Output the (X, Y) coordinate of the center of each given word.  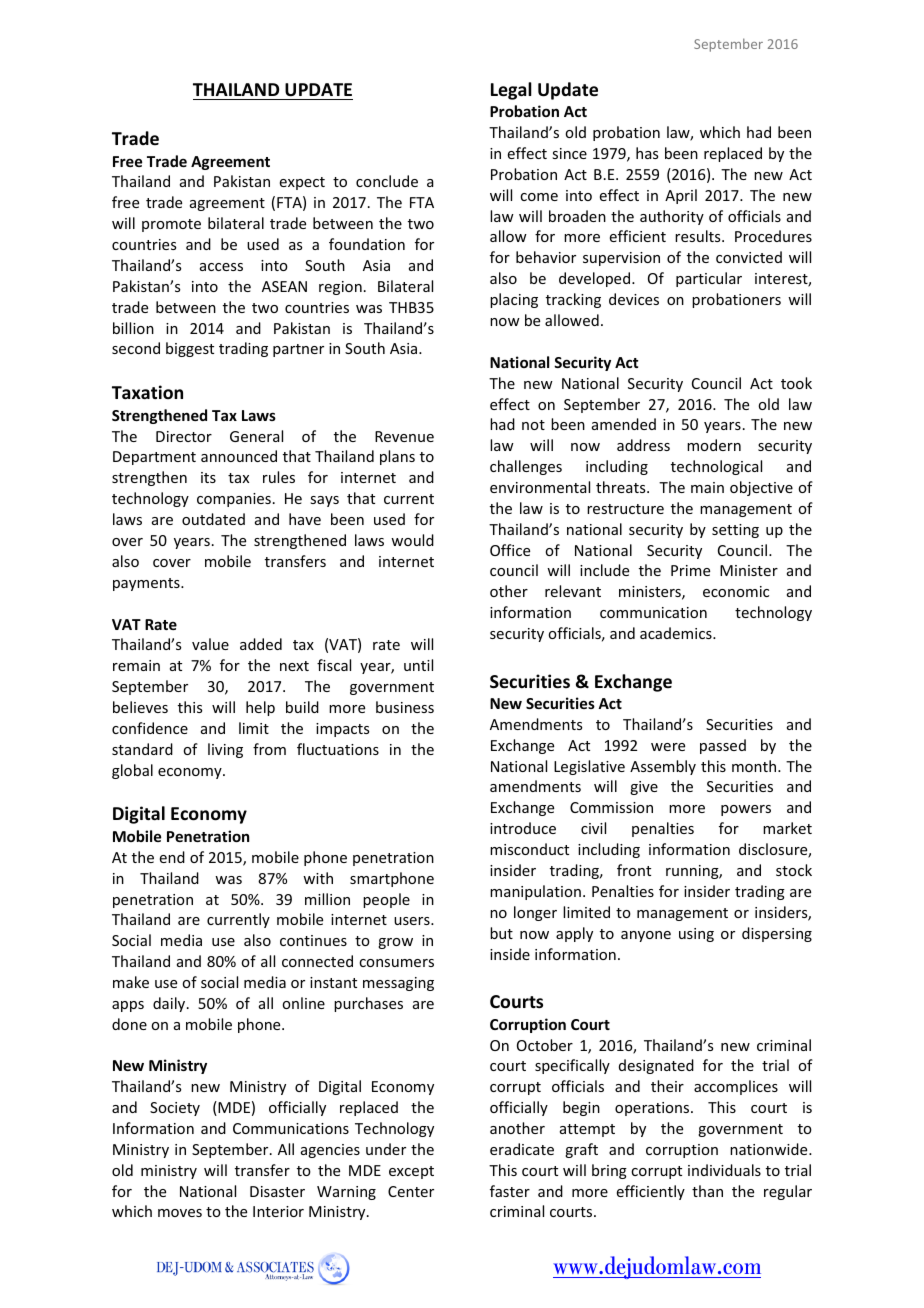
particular (709, 279)
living (225, 750)
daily (170, 1004)
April (681, 196)
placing (514, 300)
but (501, 933)
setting (735, 531)
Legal (511, 91)
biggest (190, 349)
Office (510, 550)
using (696, 935)
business (405, 707)
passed (723, 746)
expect (302, 183)
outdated (213, 519)
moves (180, 1213)
